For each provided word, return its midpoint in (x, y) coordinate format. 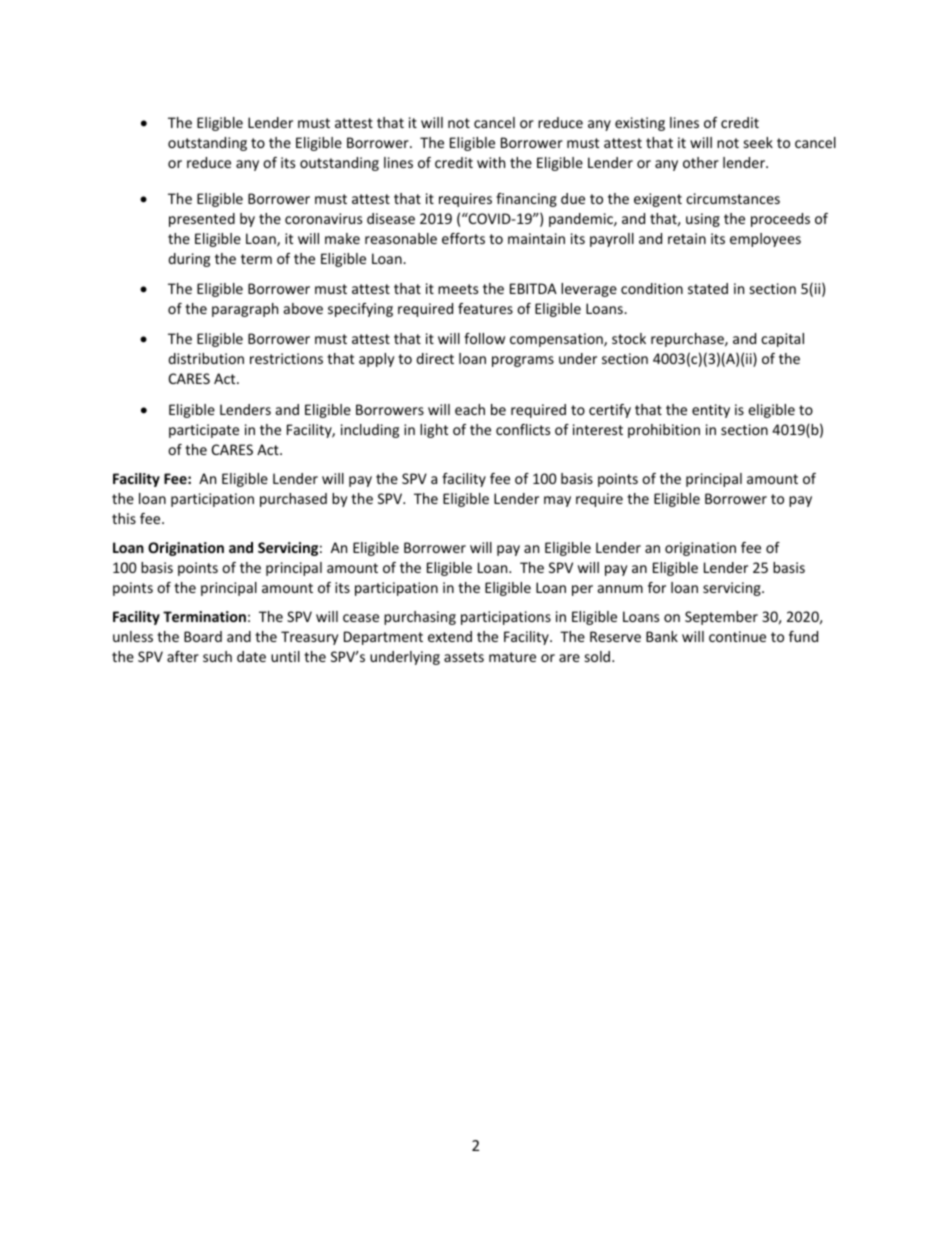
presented (202, 220)
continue (737, 636)
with (491, 162)
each (470, 409)
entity (711, 411)
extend (450, 636)
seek (758, 142)
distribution (206, 358)
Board (203, 636)
